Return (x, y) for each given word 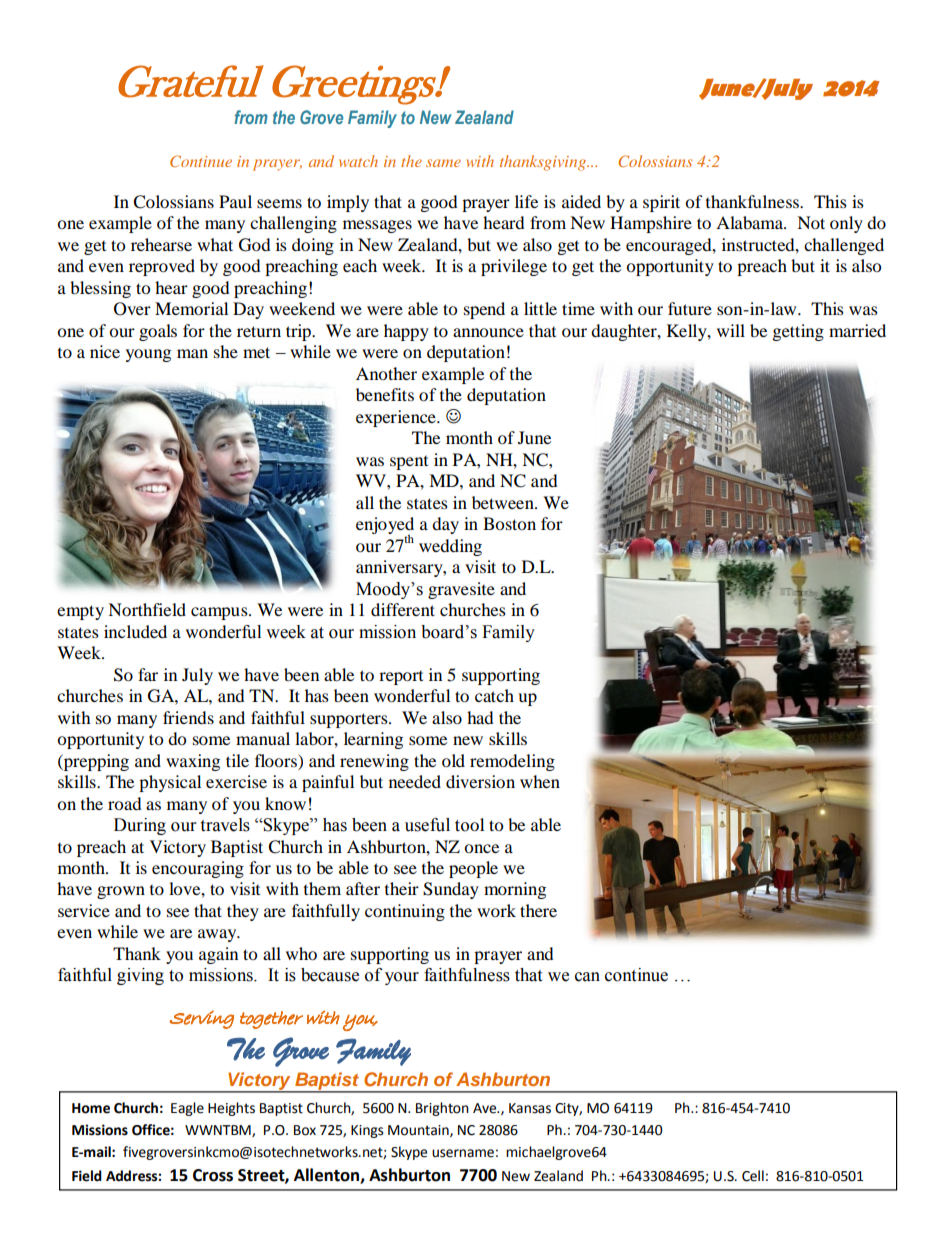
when (540, 781)
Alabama (750, 222)
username (463, 1153)
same (443, 163)
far (148, 674)
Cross (213, 1175)
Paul (235, 201)
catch (494, 695)
